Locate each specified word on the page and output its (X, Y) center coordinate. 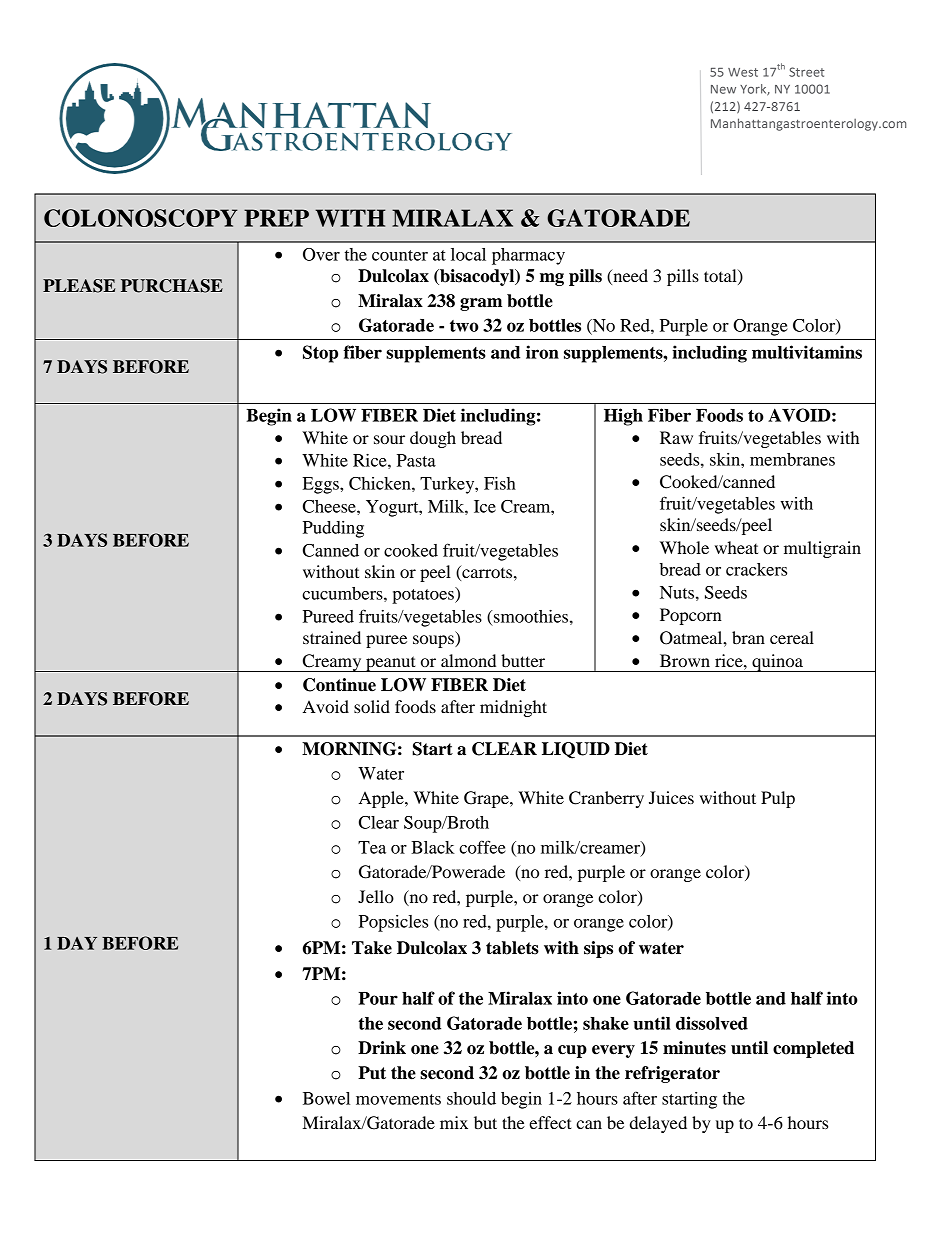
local (468, 254)
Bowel (326, 1098)
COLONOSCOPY (141, 218)
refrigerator (672, 1074)
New (723, 89)
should (471, 1098)
